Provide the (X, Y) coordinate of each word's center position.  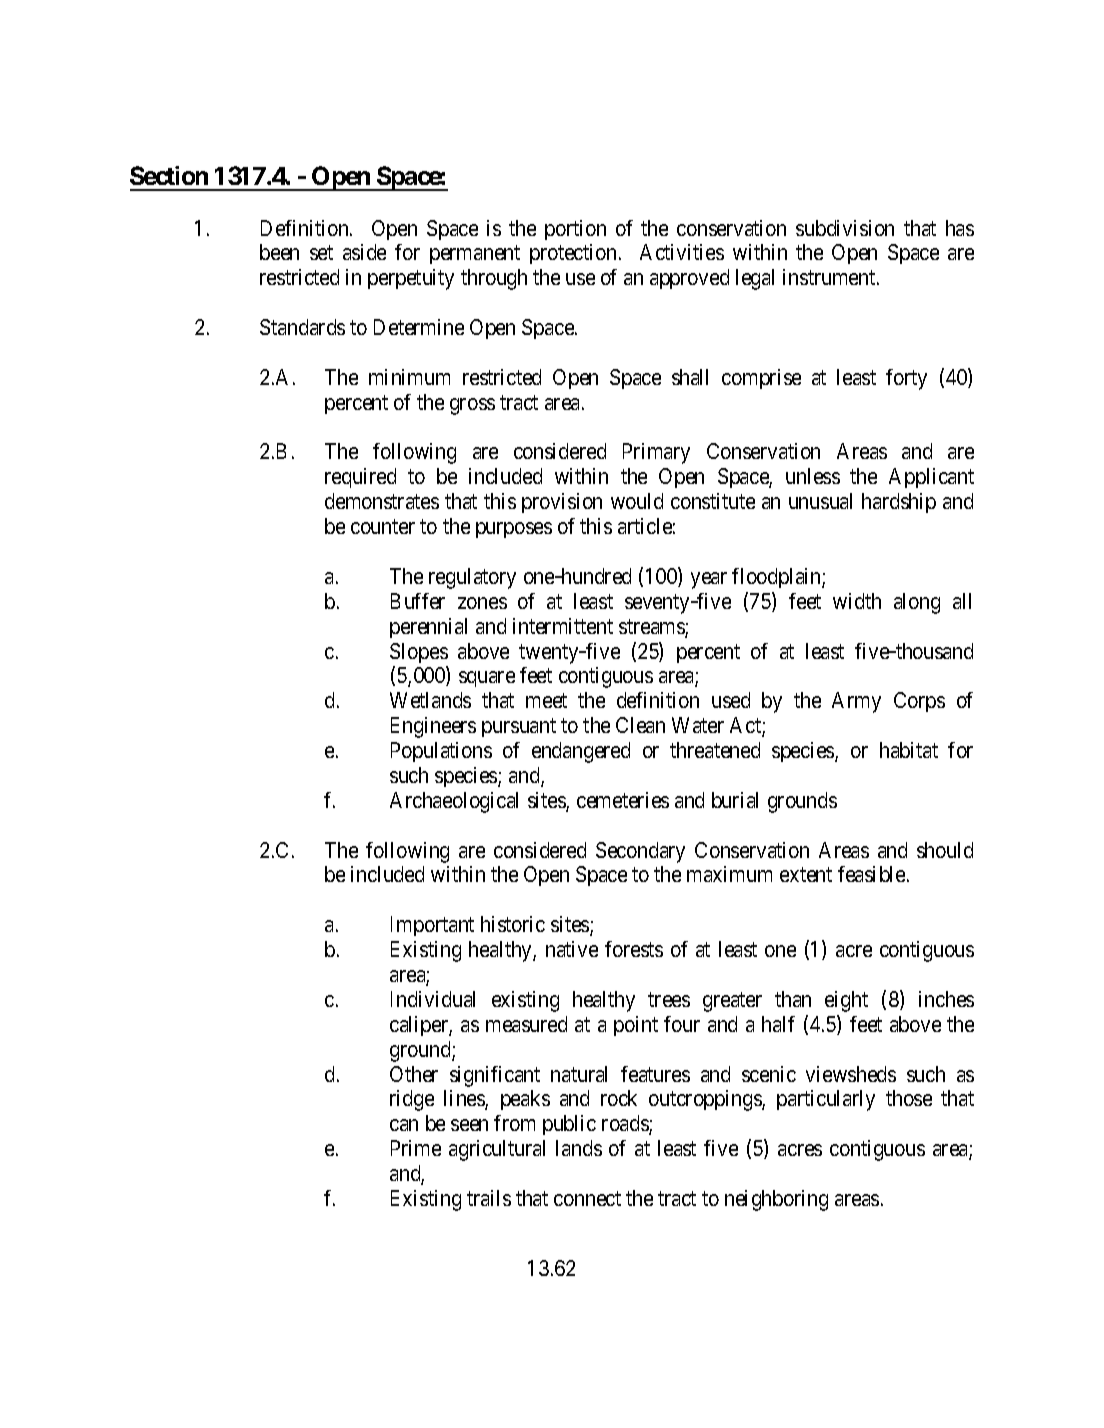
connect (587, 1198)
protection (573, 254)
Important (432, 926)
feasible (873, 874)
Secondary (640, 852)
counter (383, 527)
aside (364, 252)
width (857, 601)
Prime (416, 1148)
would (637, 501)
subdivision (845, 228)
